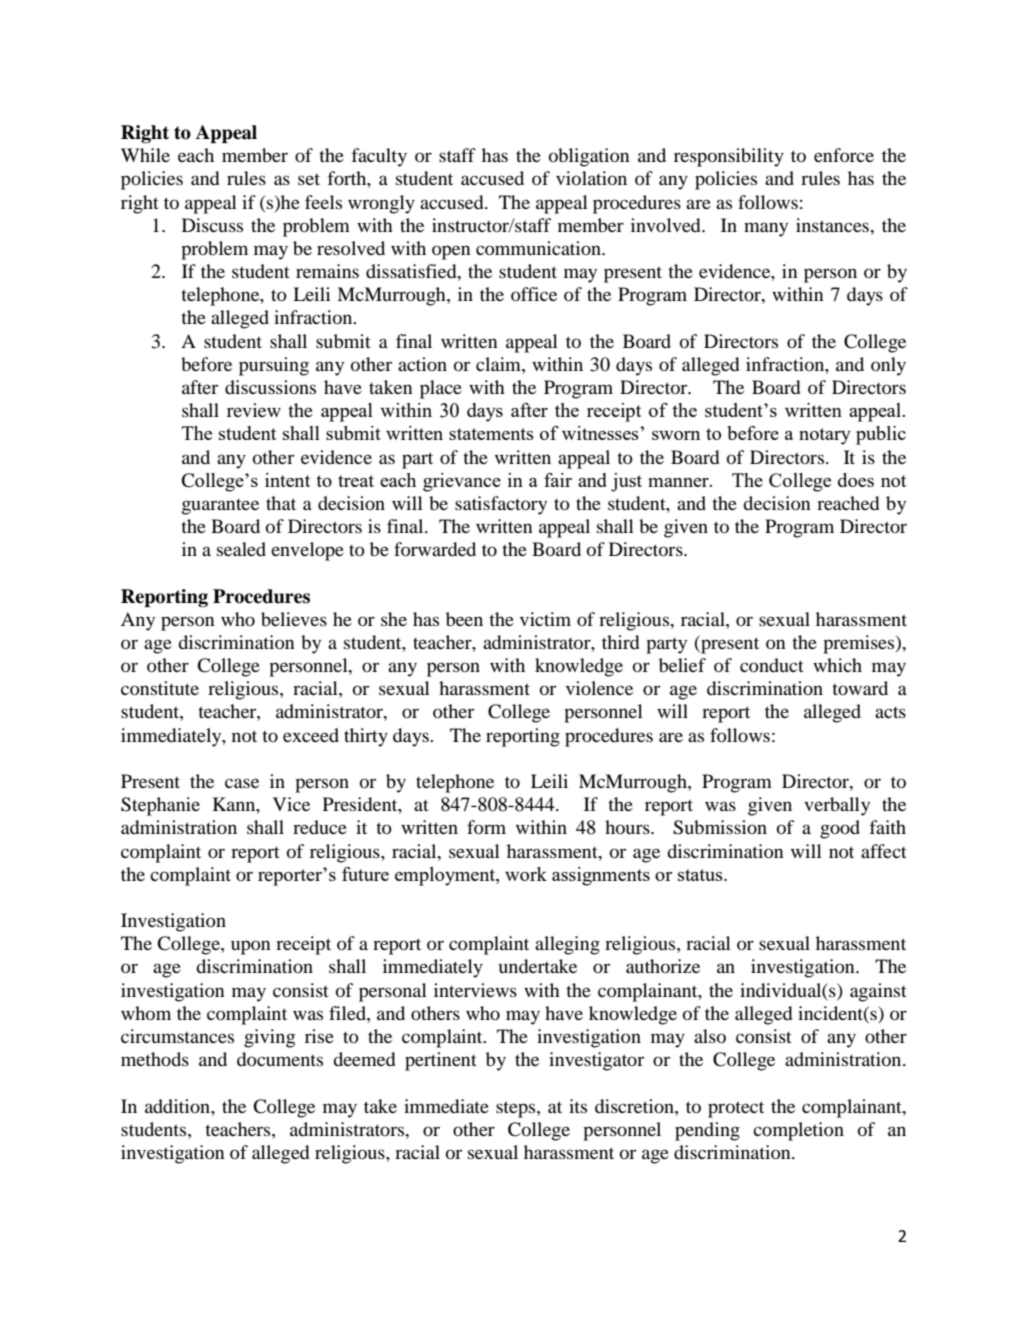 This screenshot has width=1028, height=1330. Describe the element at coordinates (844, 155) in the screenshot. I see `enforce` at that location.
